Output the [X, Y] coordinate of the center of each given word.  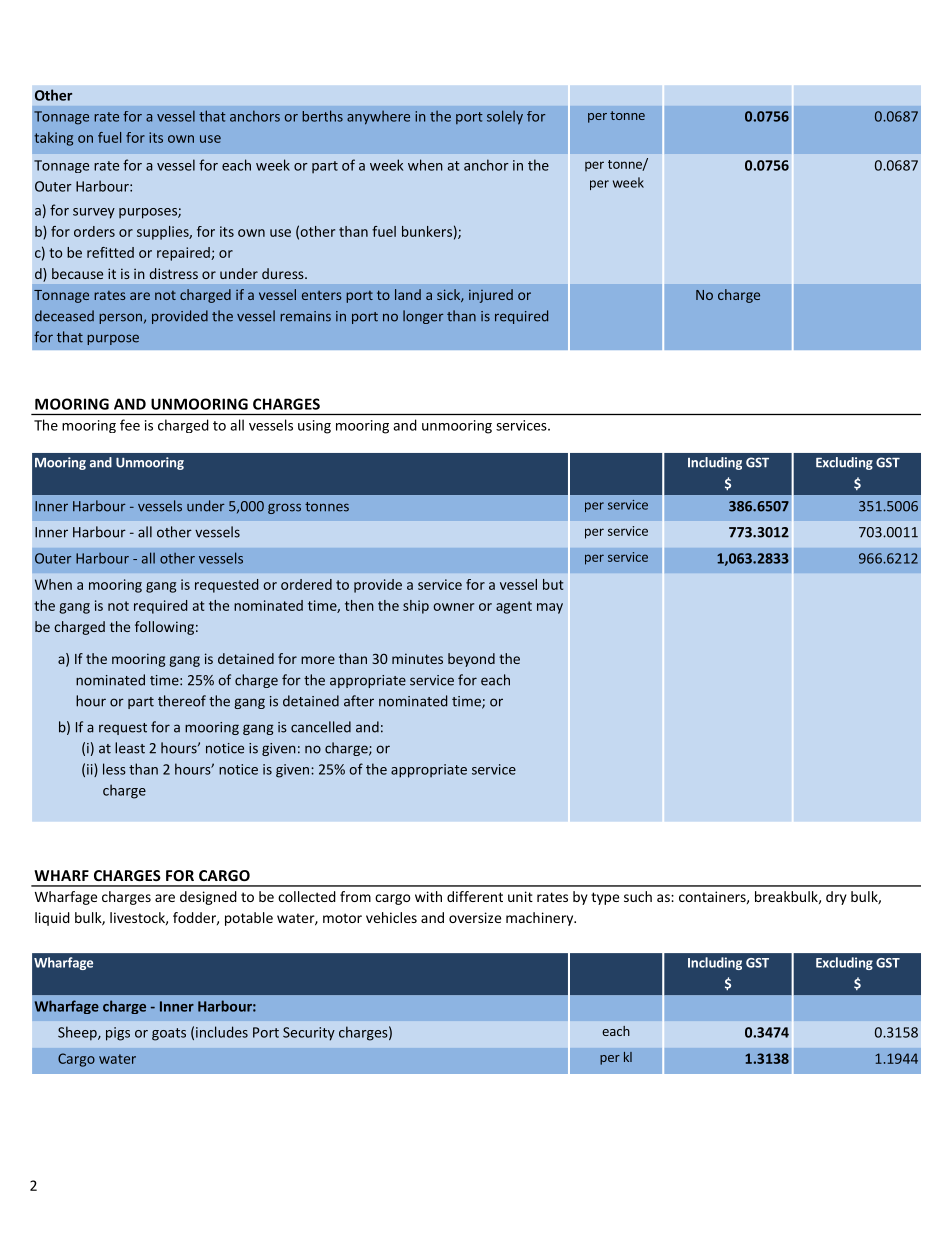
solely [505, 117]
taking [53, 139]
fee [130, 425]
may [550, 608]
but [553, 584]
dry [836, 898]
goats [169, 1034]
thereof [182, 701]
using [314, 427]
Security [309, 1034]
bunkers [427, 231]
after [359, 701]
